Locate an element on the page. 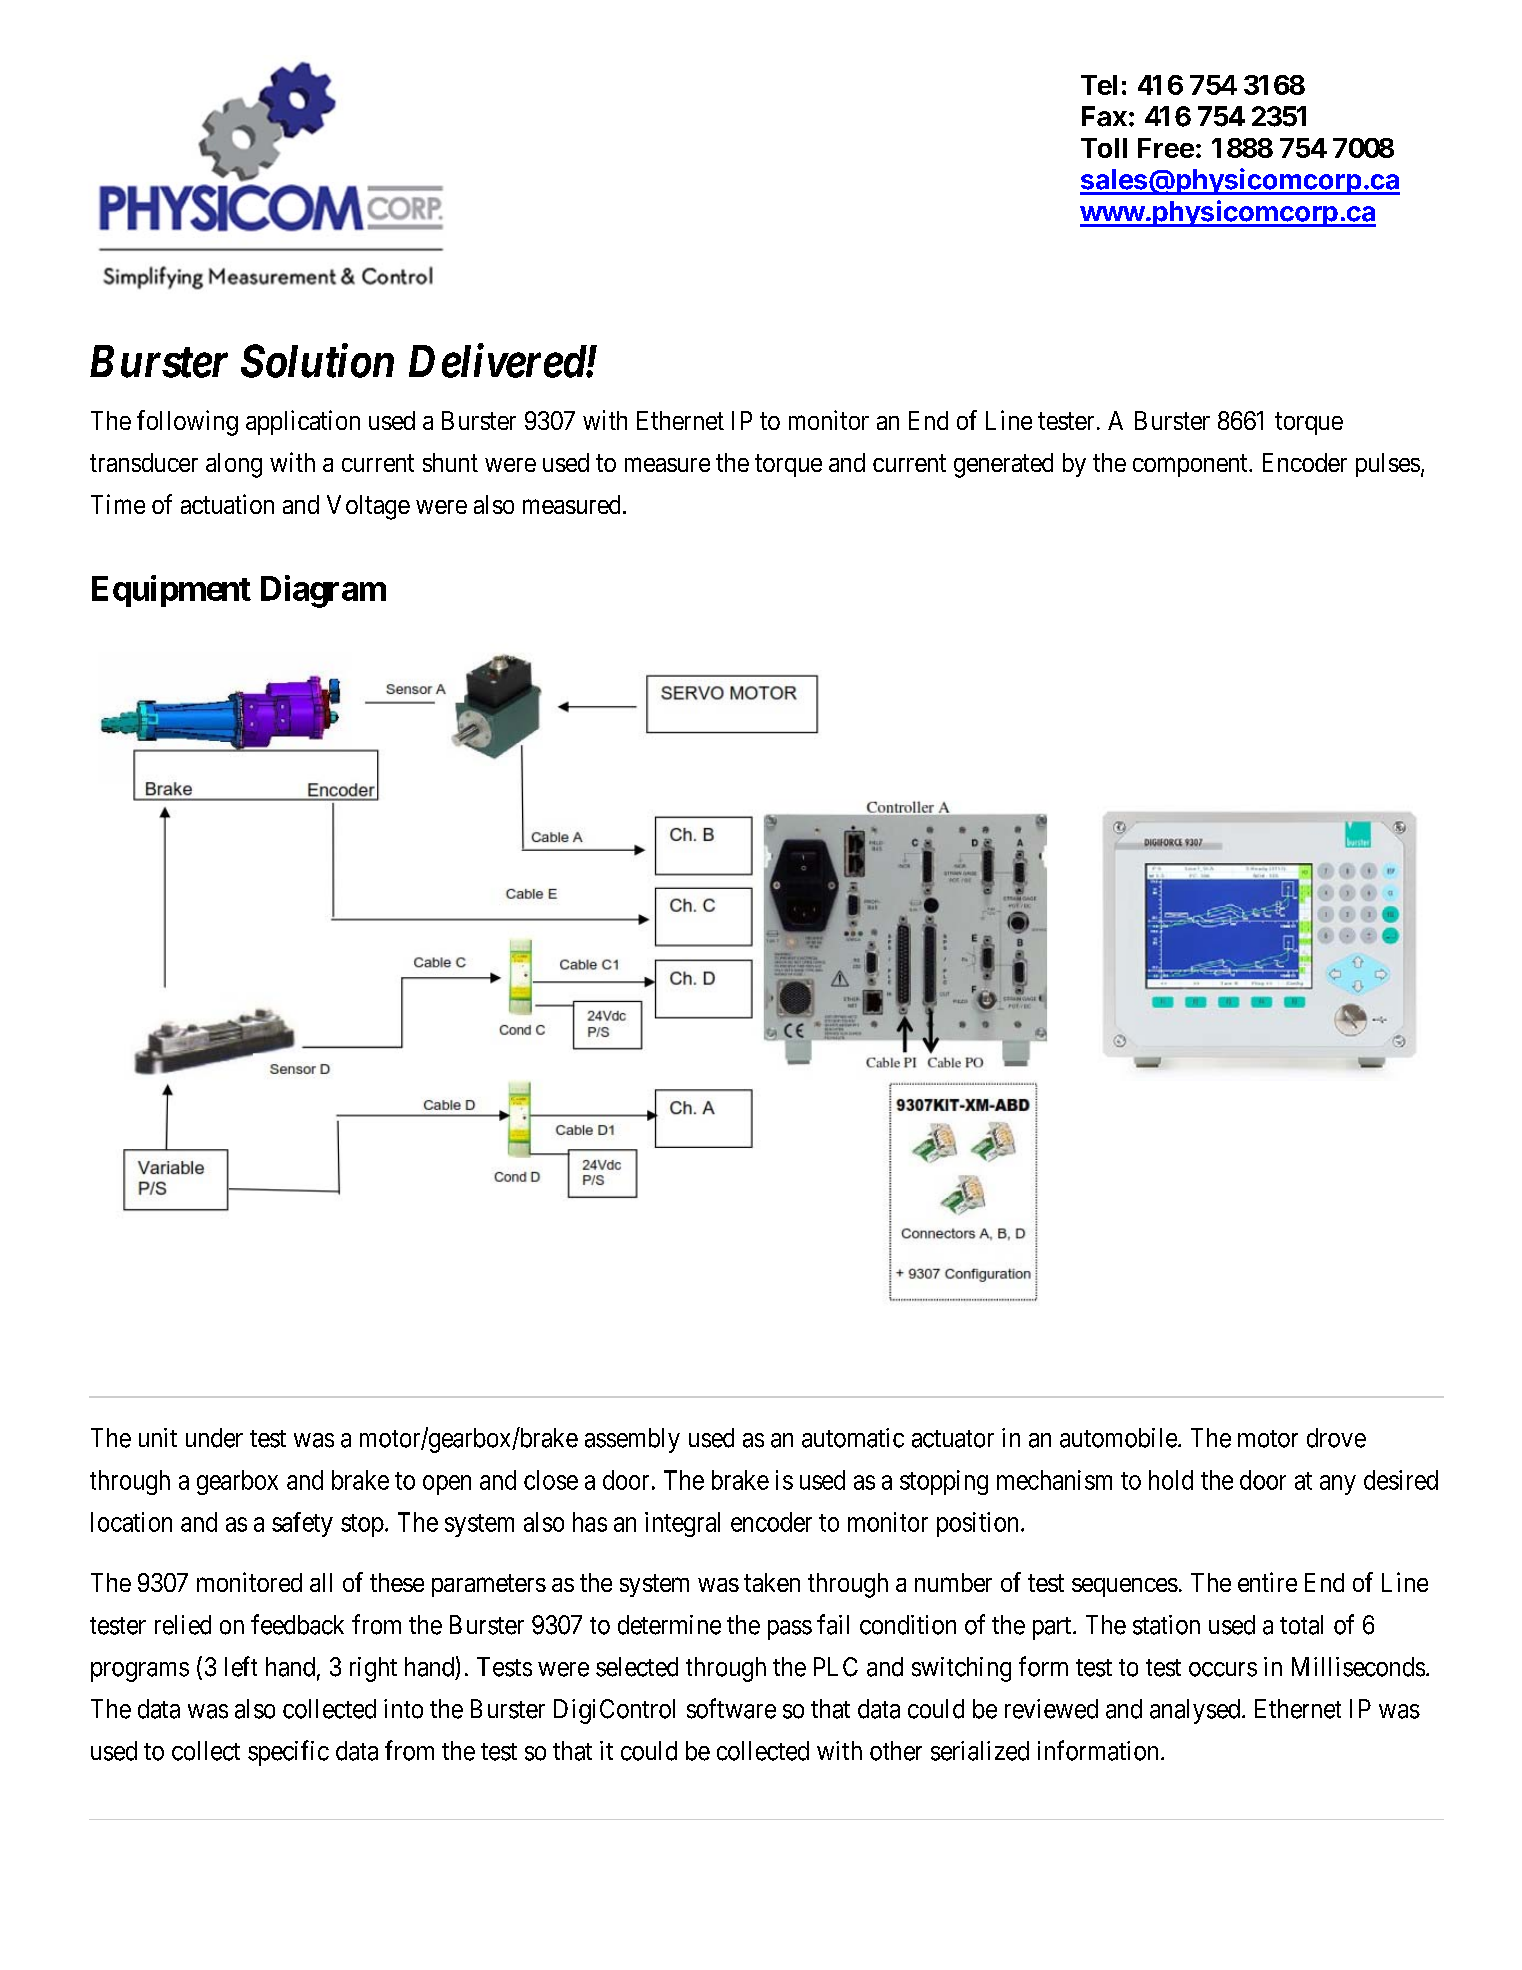 This image has width=1522, height=1970. generated is located at coordinates (1003, 465).
